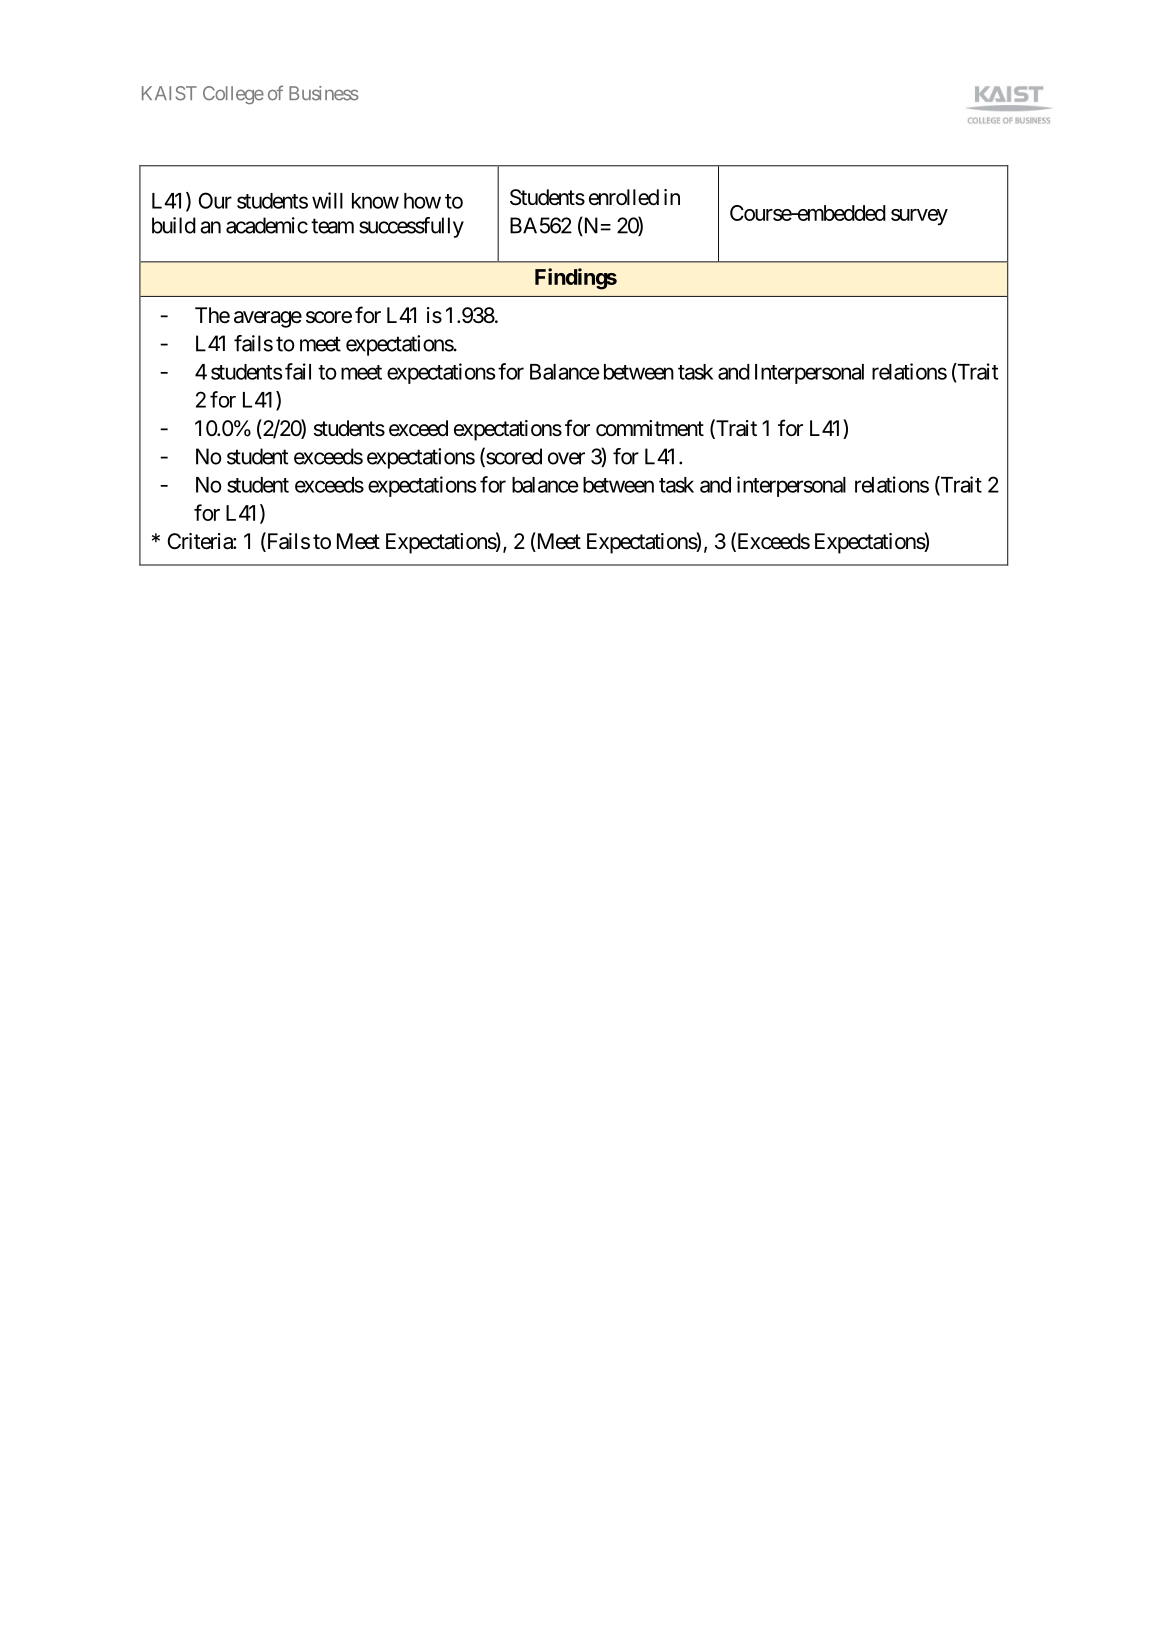  I want to click on academic, so click(267, 225).
